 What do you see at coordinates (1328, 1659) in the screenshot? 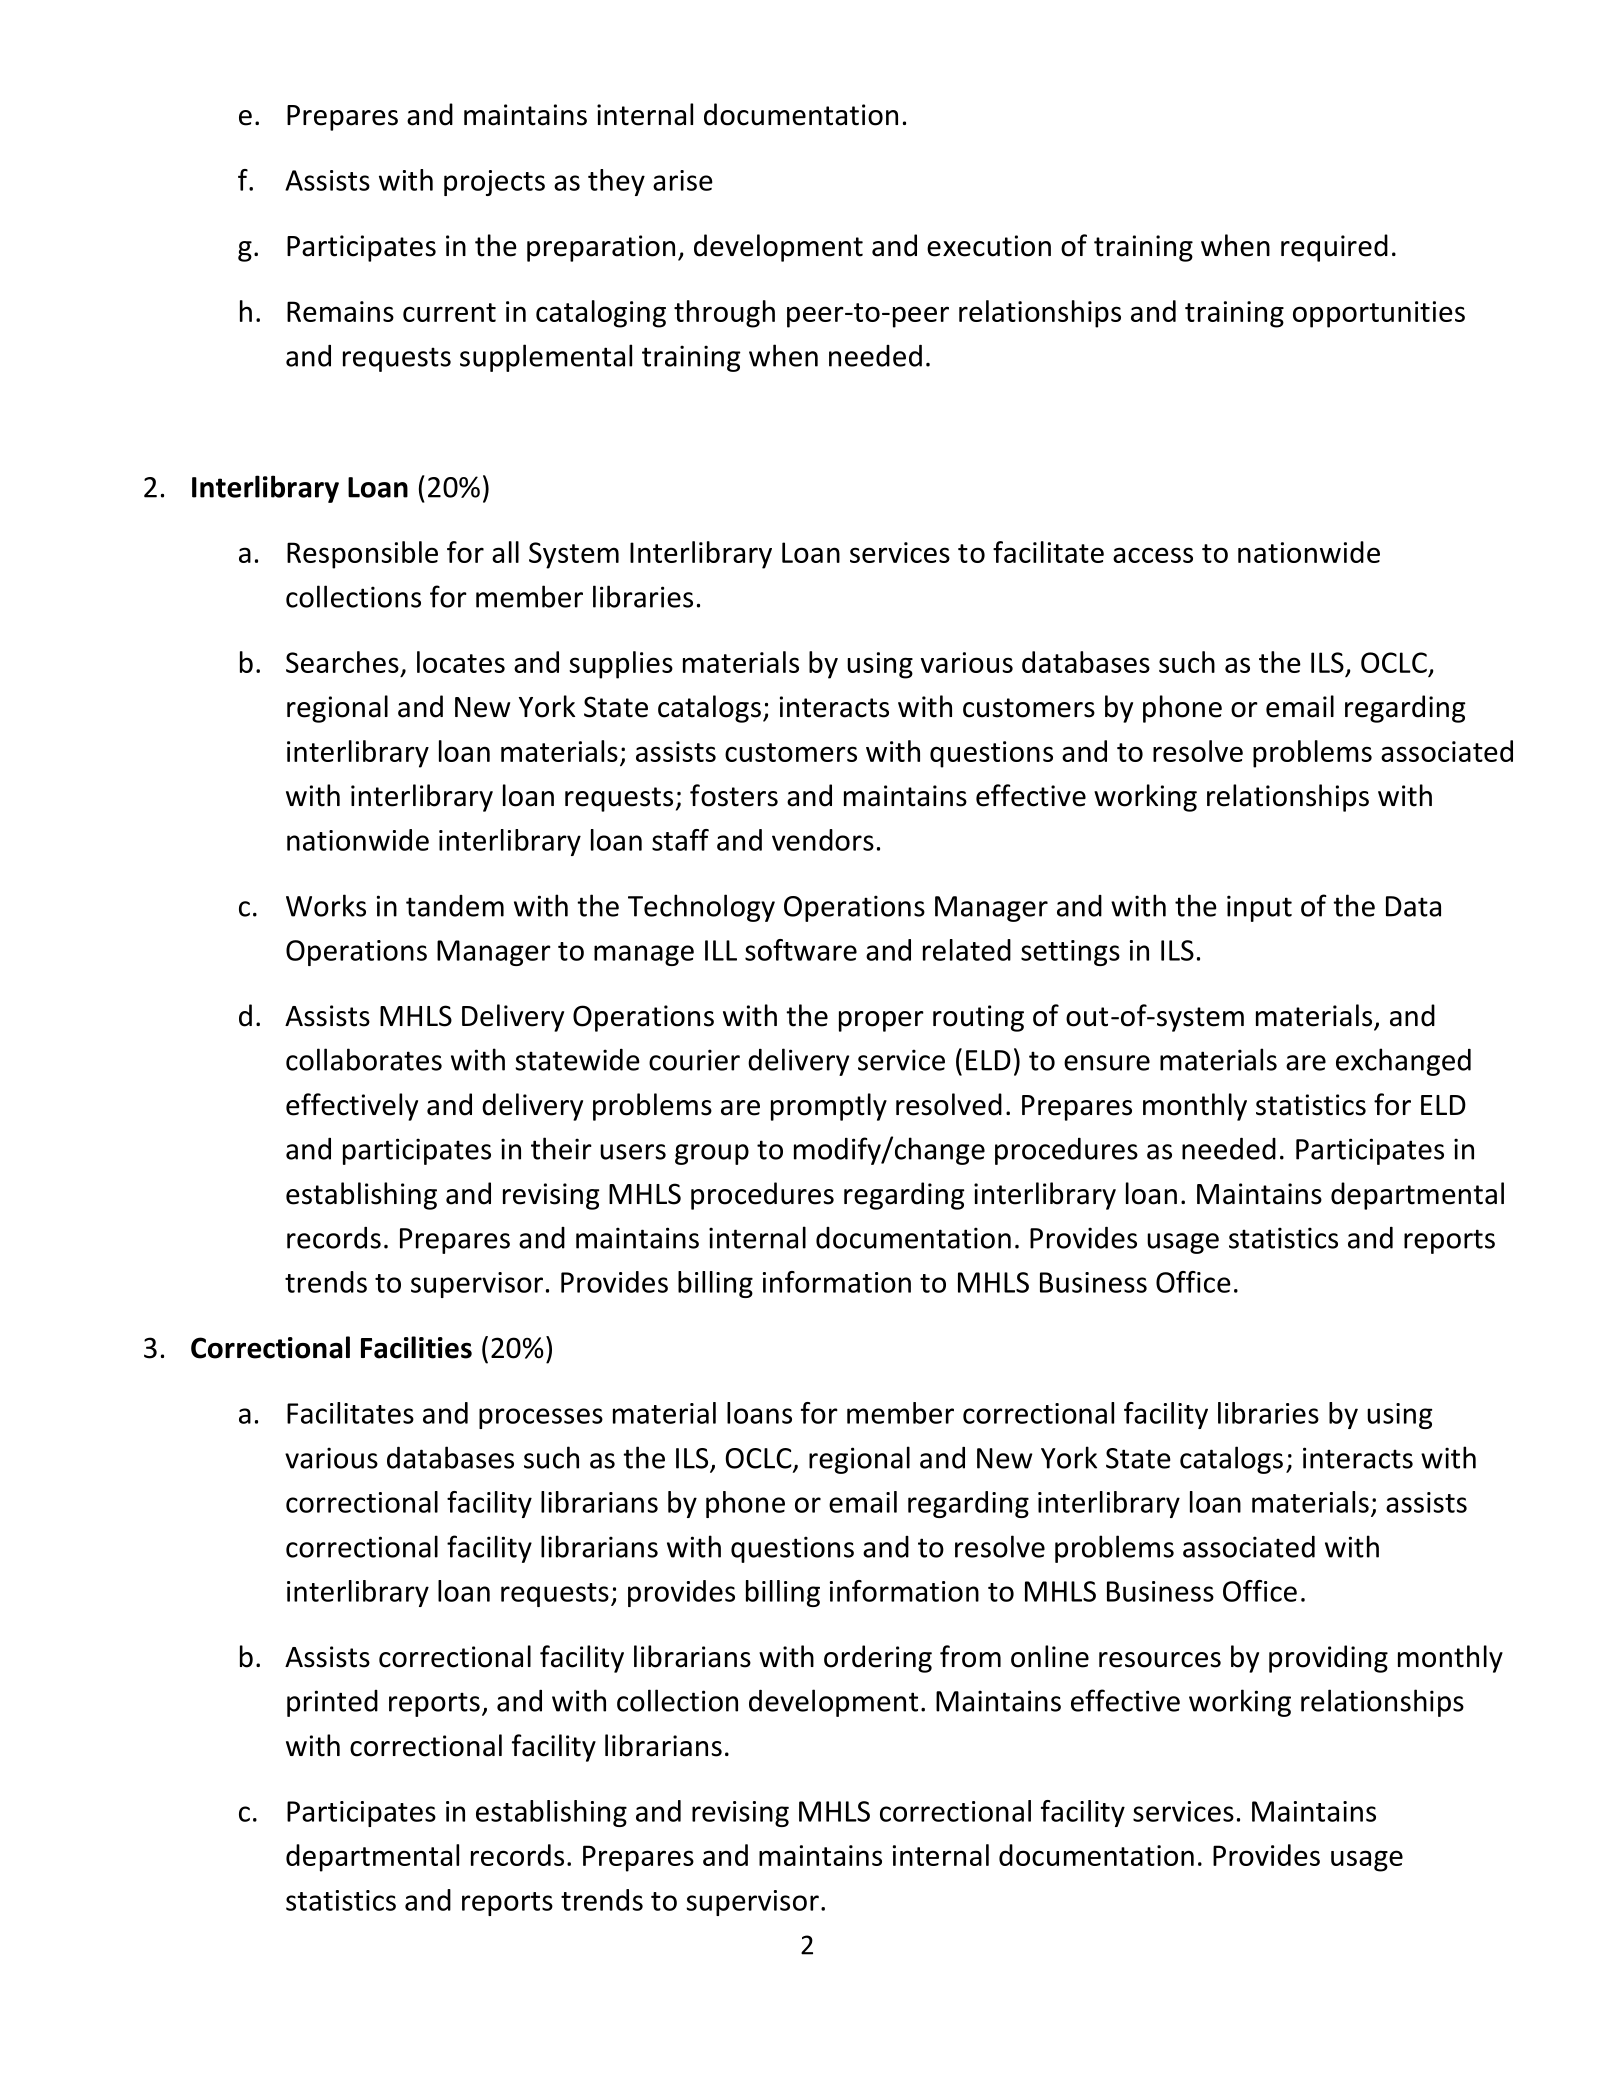
I see `providing` at bounding box center [1328, 1659].
